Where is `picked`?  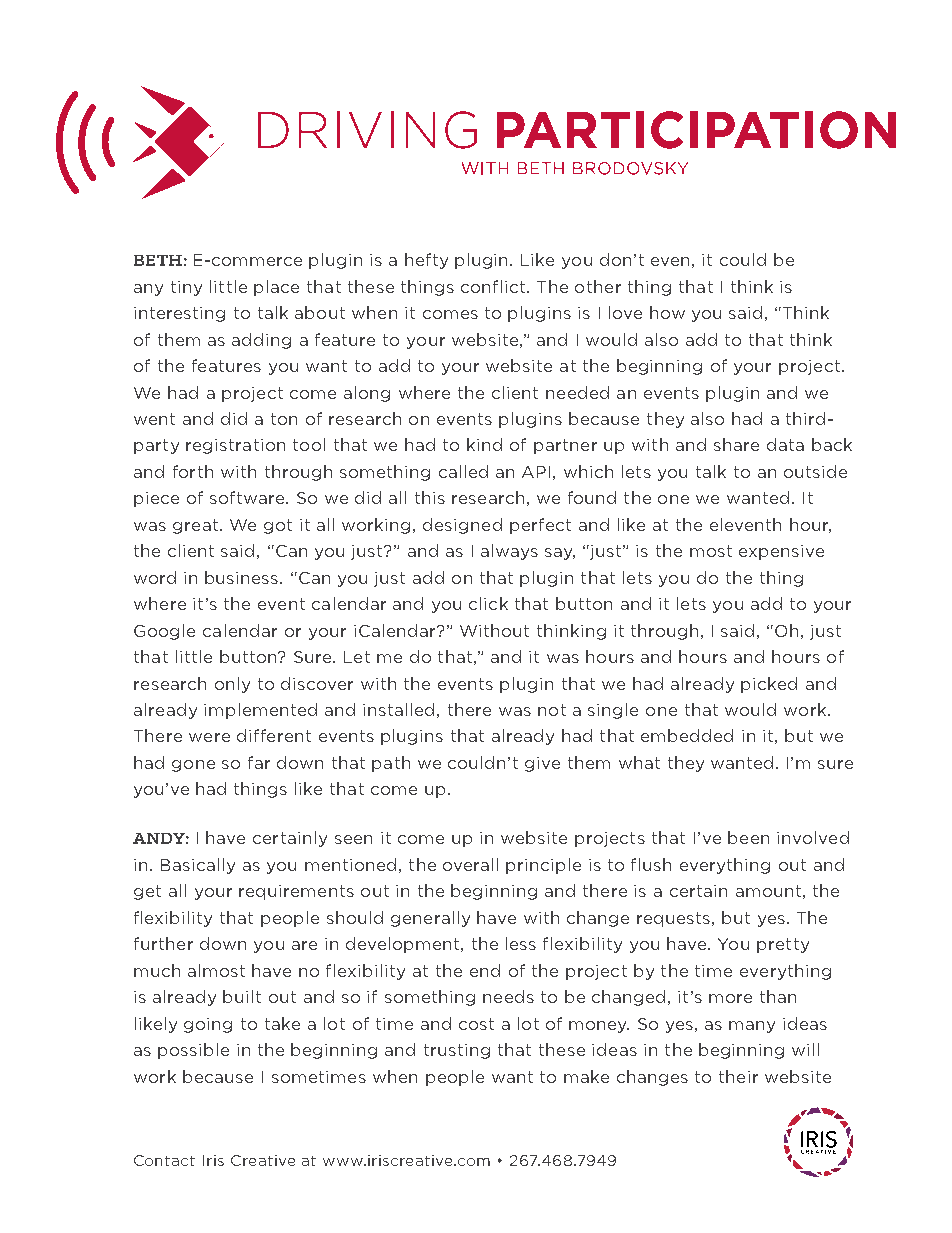 picked is located at coordinates (769, 685).
